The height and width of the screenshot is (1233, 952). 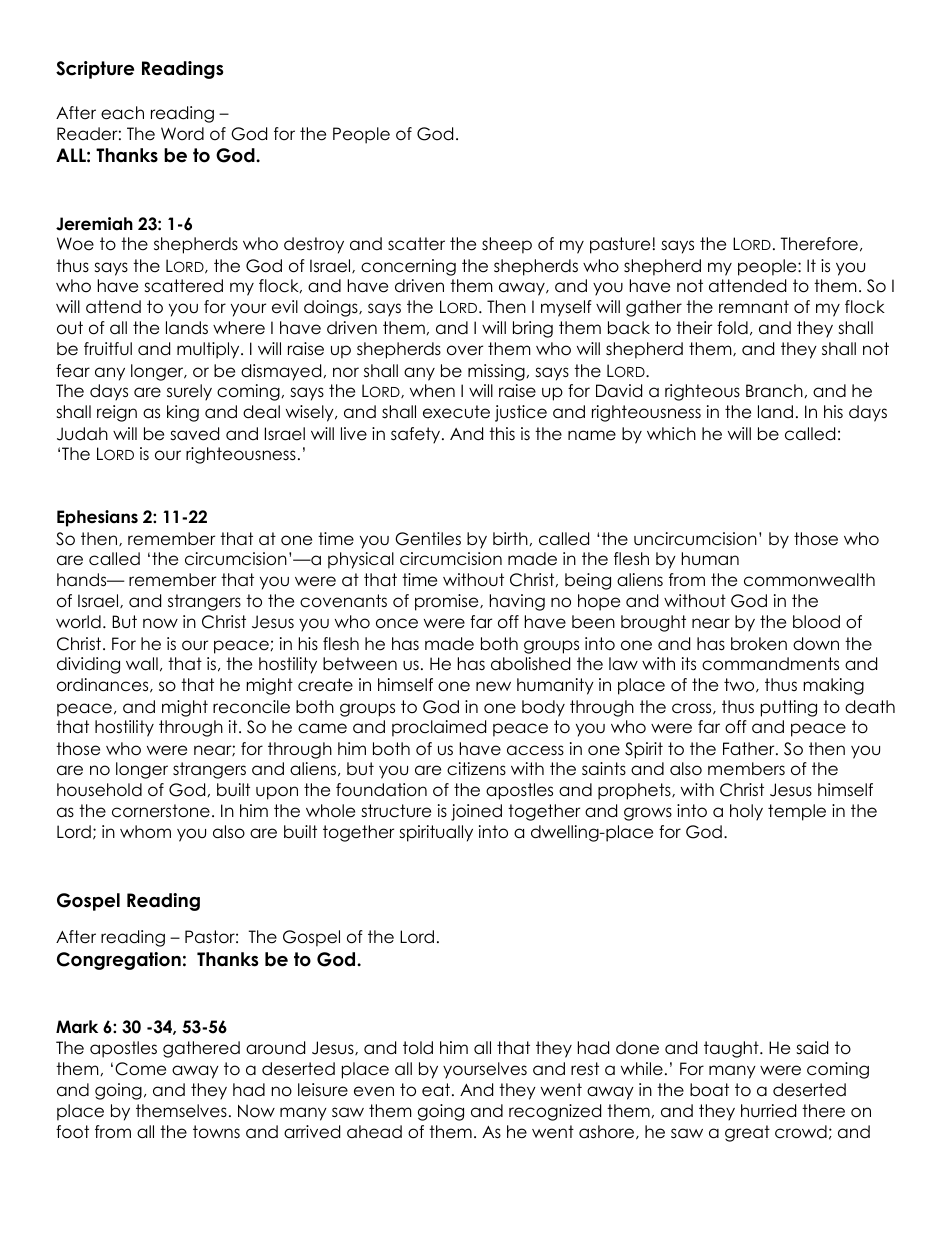 I want to click on recognized, so click(x=555, y=1112).
